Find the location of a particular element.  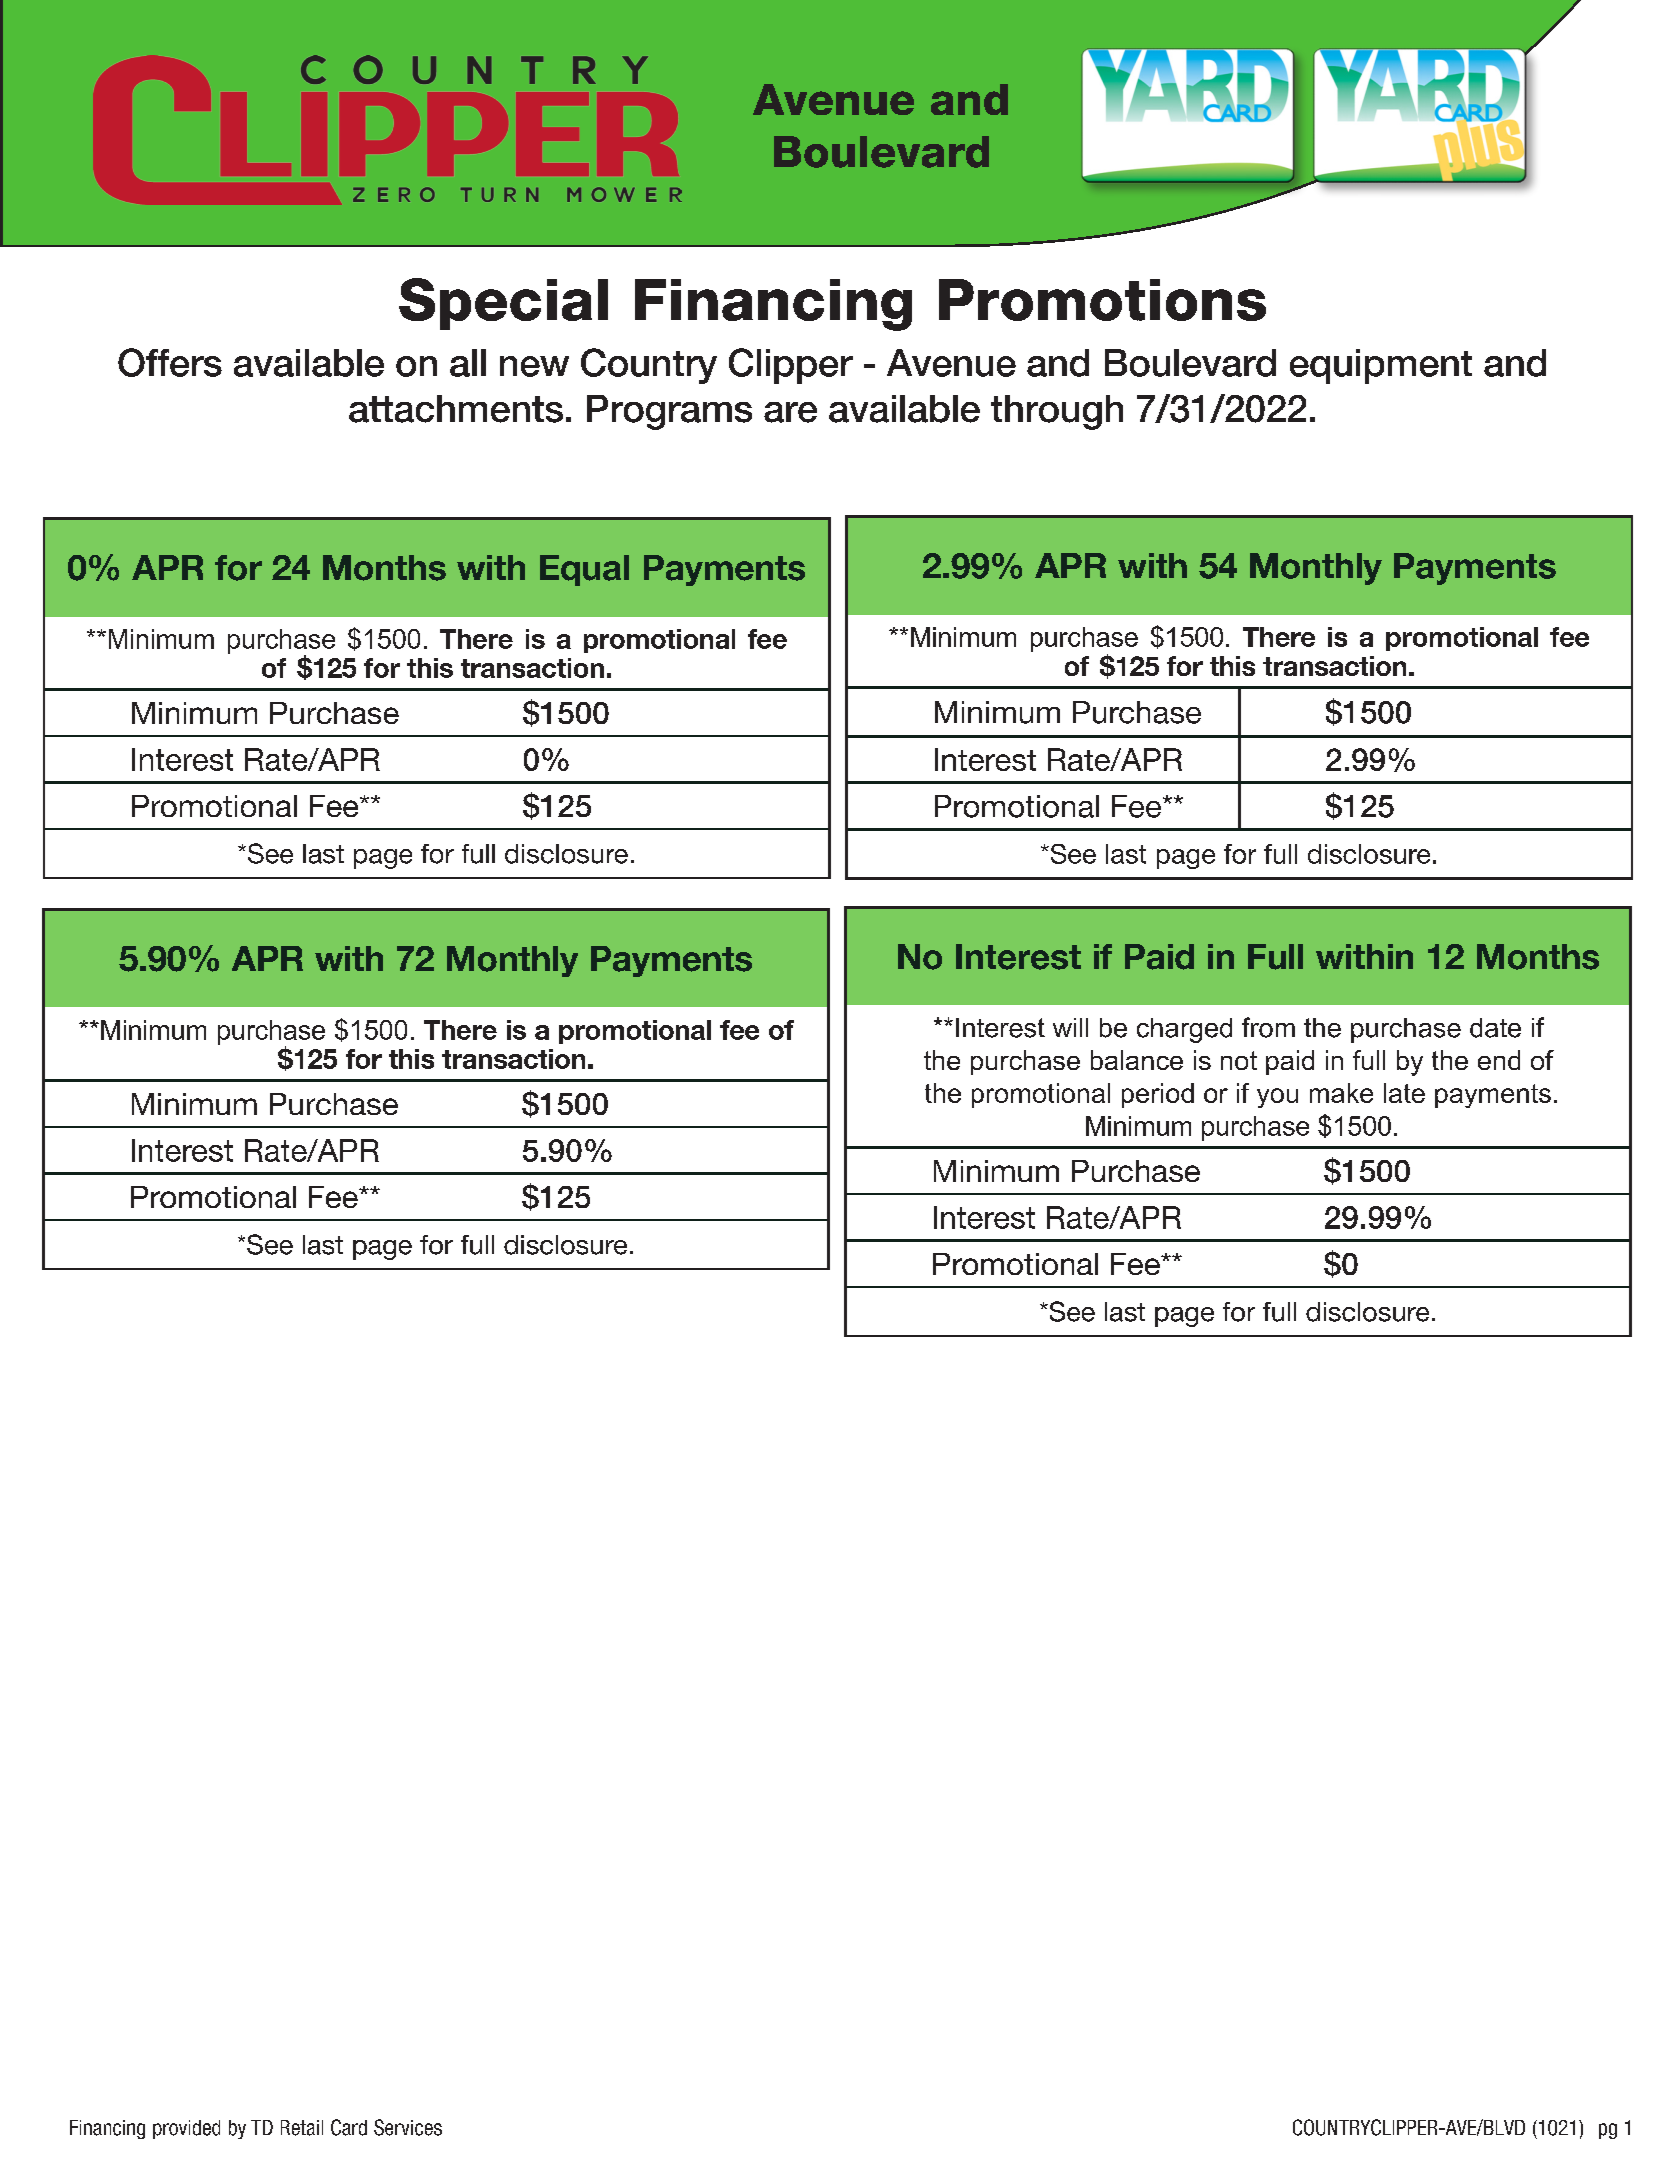

Card is located at coordinates (349, 2127).
